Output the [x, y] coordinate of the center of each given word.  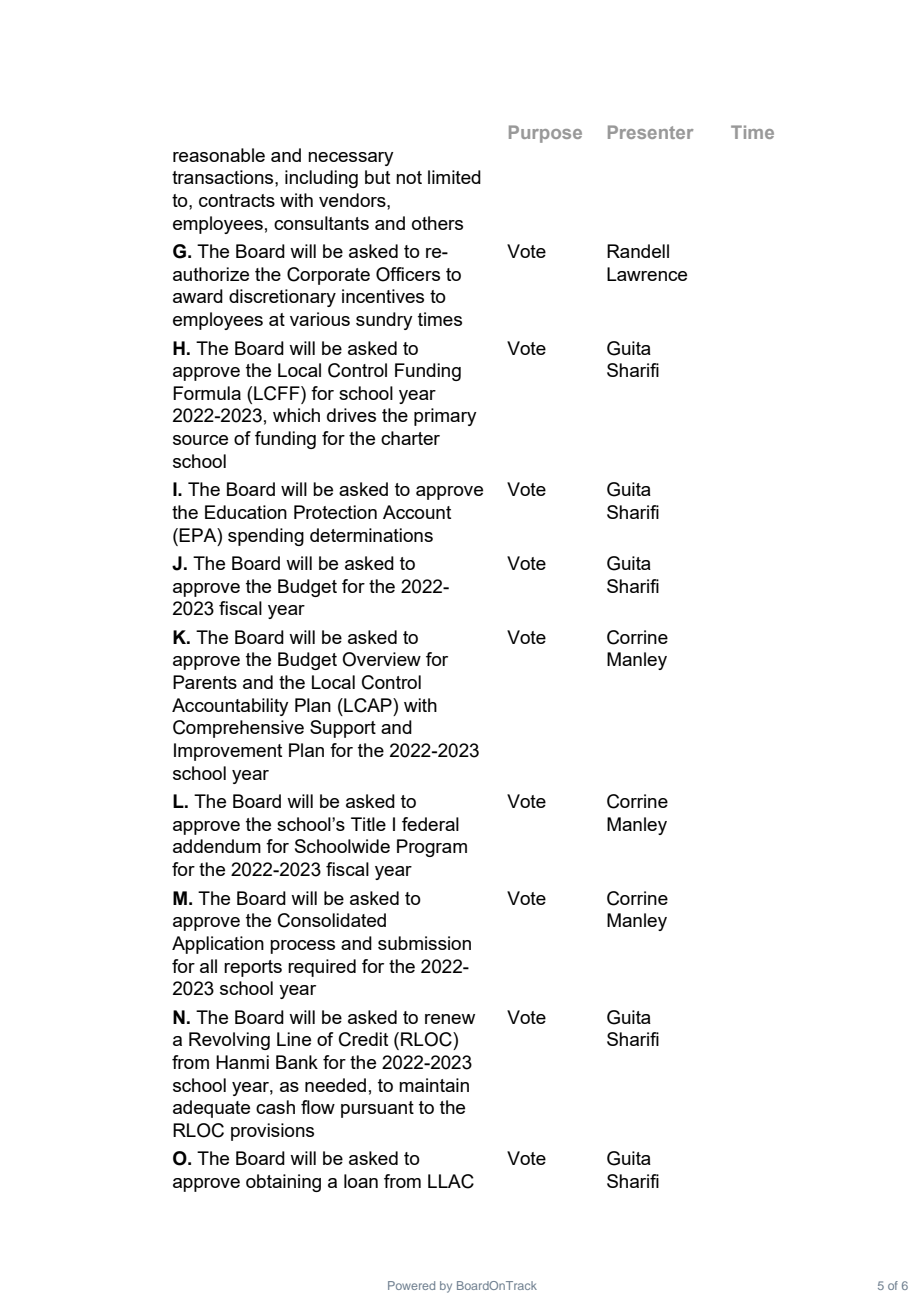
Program [432, 848]
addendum [217, 846]
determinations [371, 535]
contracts [237, 200]
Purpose [545, 134]
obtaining [283, 1183]
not [409, 177]
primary [445, 417]
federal [430, 824]
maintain [434, 1085]
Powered [411, 1285]
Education [246, 512]
